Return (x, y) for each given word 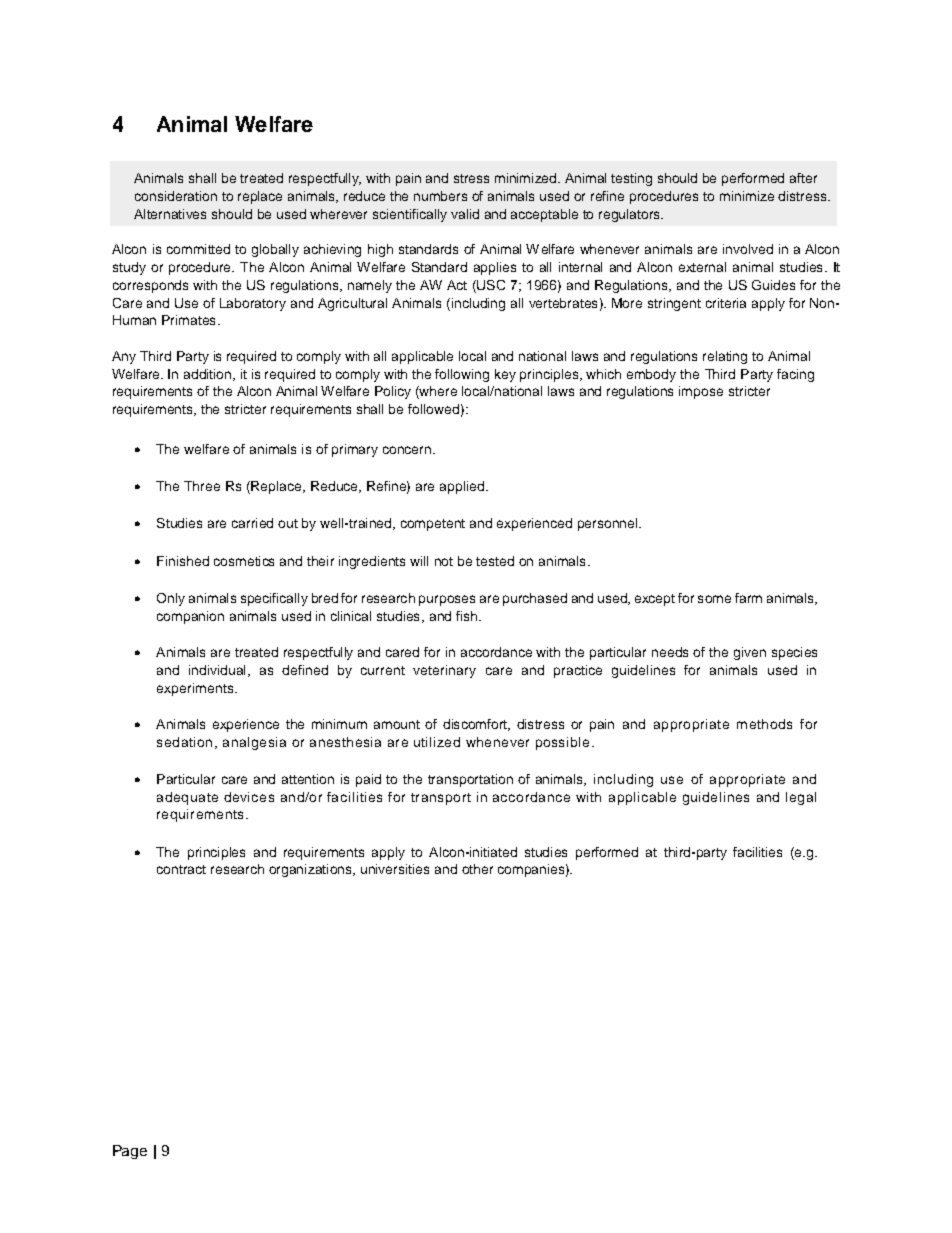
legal (801, 798)
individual (217, 670)
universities (395, 869)
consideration (176, 196)
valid (465, 214)
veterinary (444, 671)
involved (748, 249)
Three (202, 486)
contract (181, 869)
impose (701, 392)
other (477, 869)
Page (130, 1152)
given (750, 653)
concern (407, 450)
